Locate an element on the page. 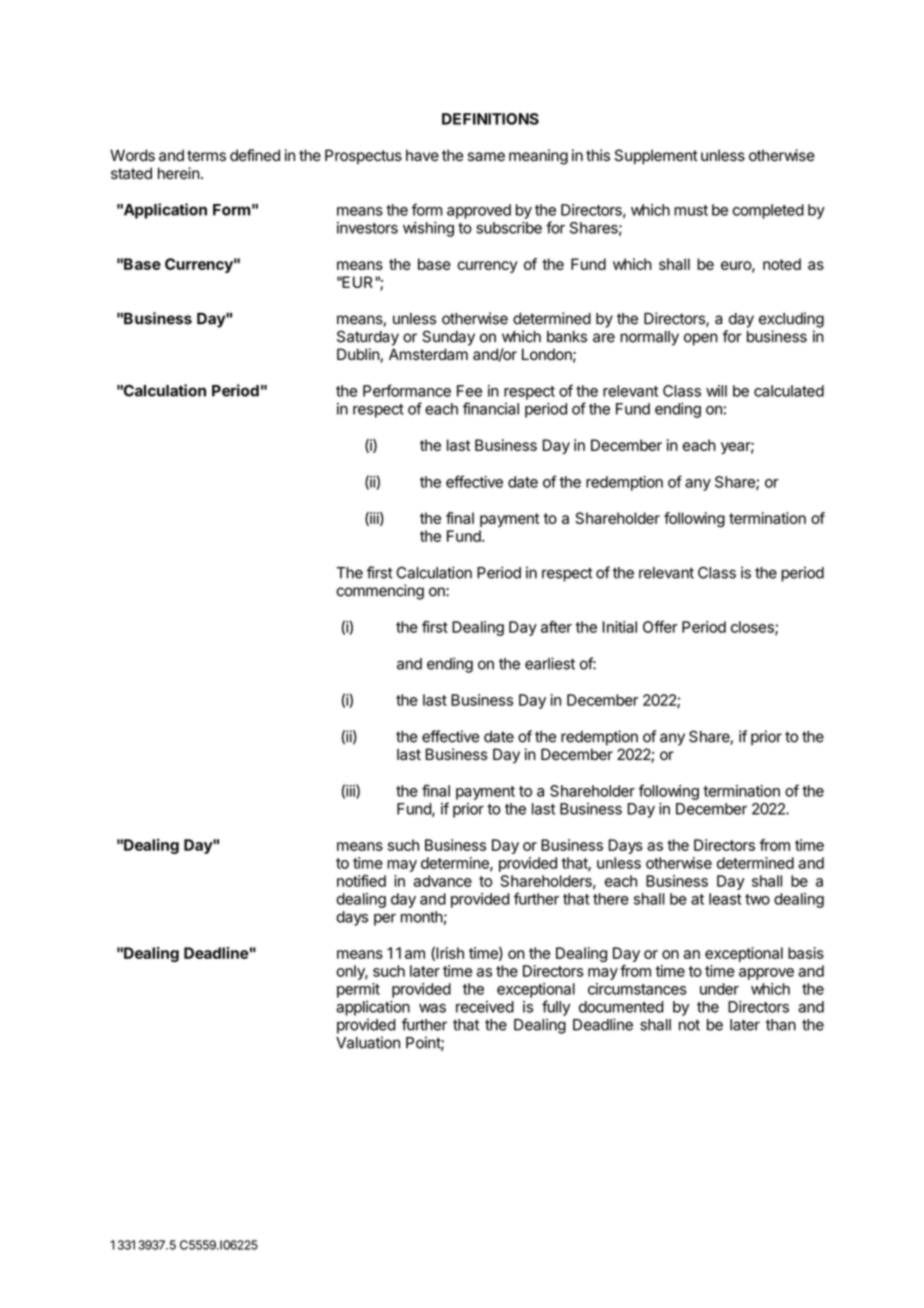  same is located at coordinates (486, 157).
